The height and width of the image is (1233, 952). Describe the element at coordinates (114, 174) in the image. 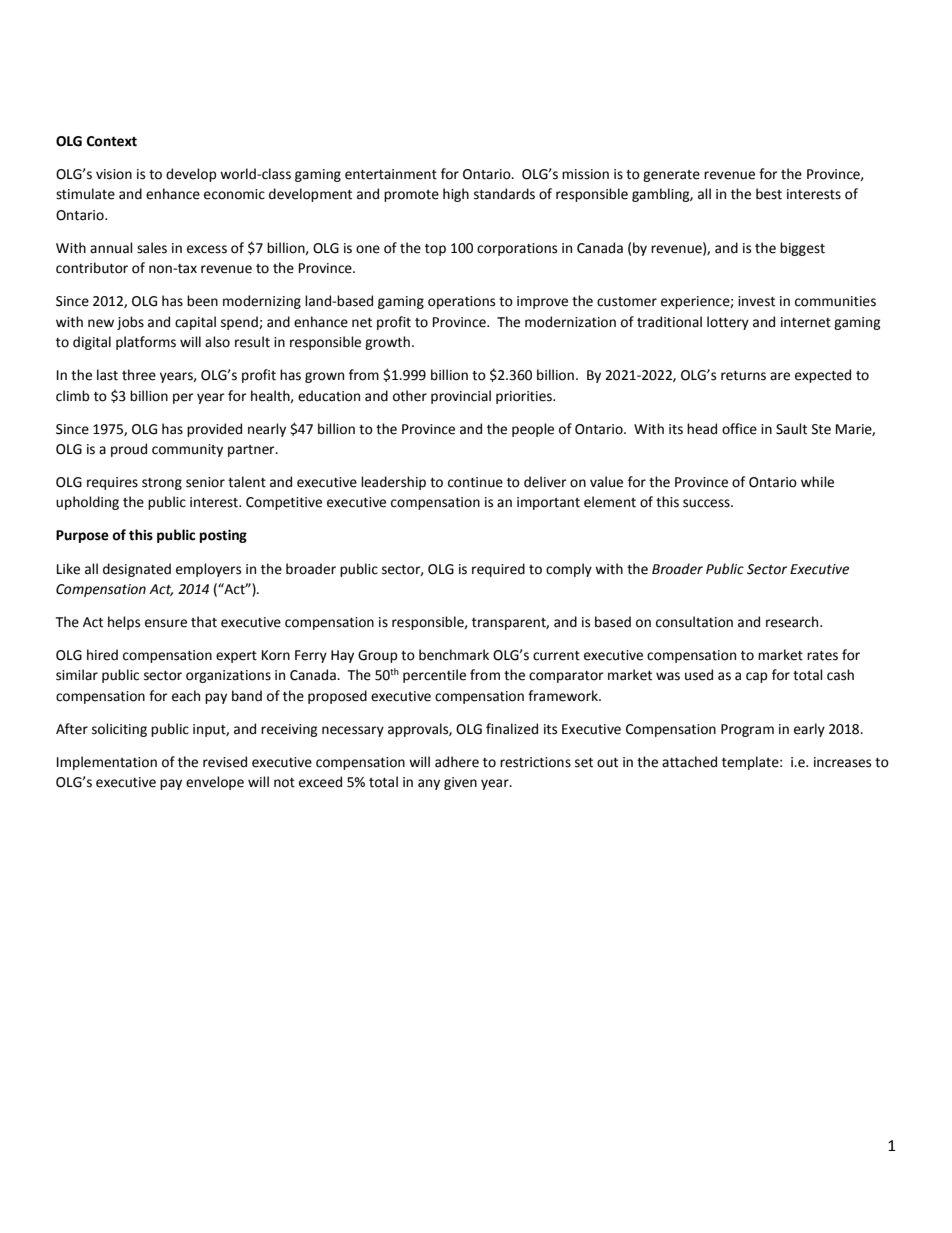

I see `vision` at that location.
